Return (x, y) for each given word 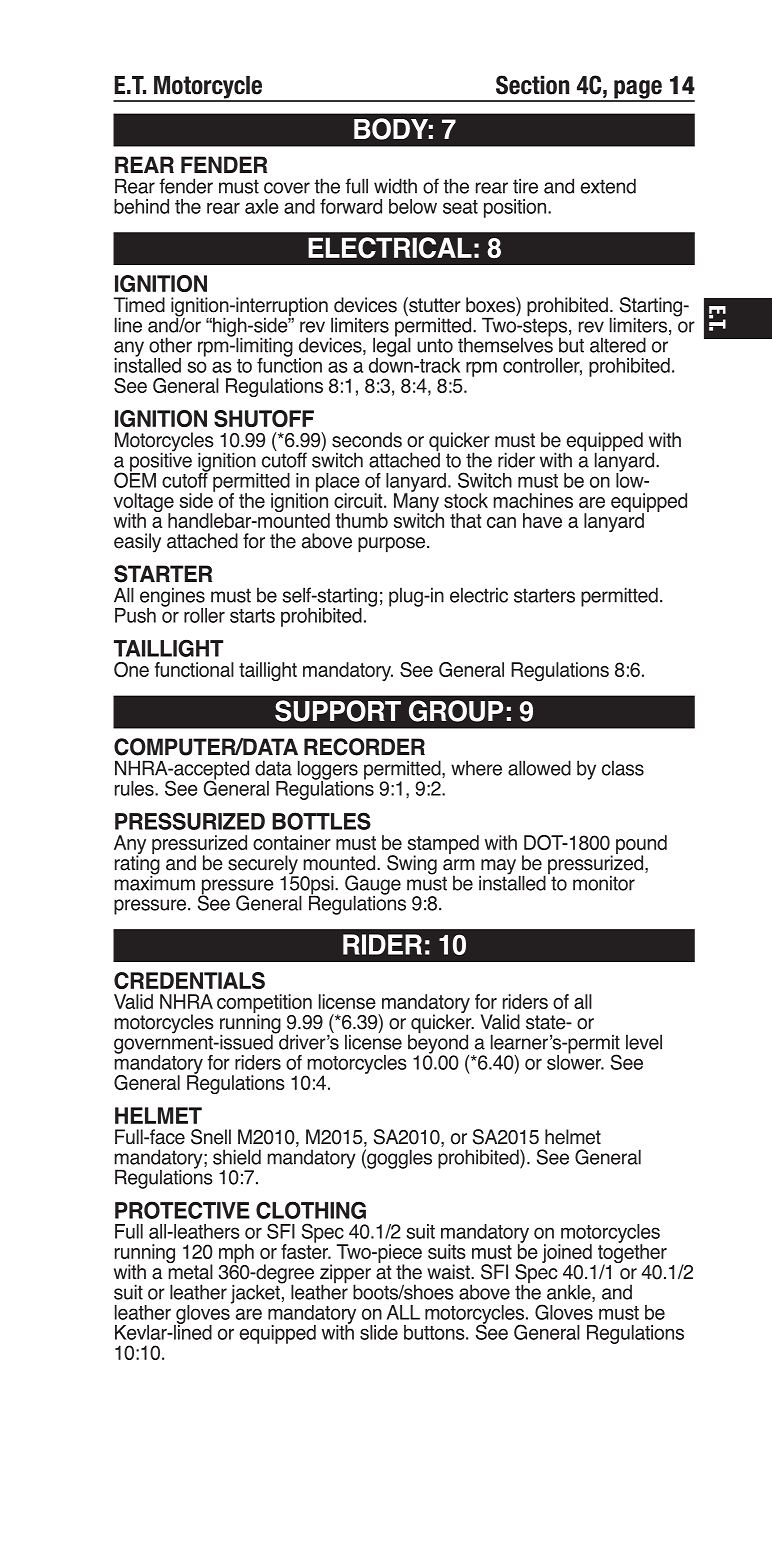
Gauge (373, 886)
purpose (393, 544)
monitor (604, 883)
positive (161, 462)
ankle (570, 1293)
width (395, 186)
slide (379, 1332)
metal (190, 1271)
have (542, 520)
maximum (154, 882)
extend (608, 186)
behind (141, 206)
